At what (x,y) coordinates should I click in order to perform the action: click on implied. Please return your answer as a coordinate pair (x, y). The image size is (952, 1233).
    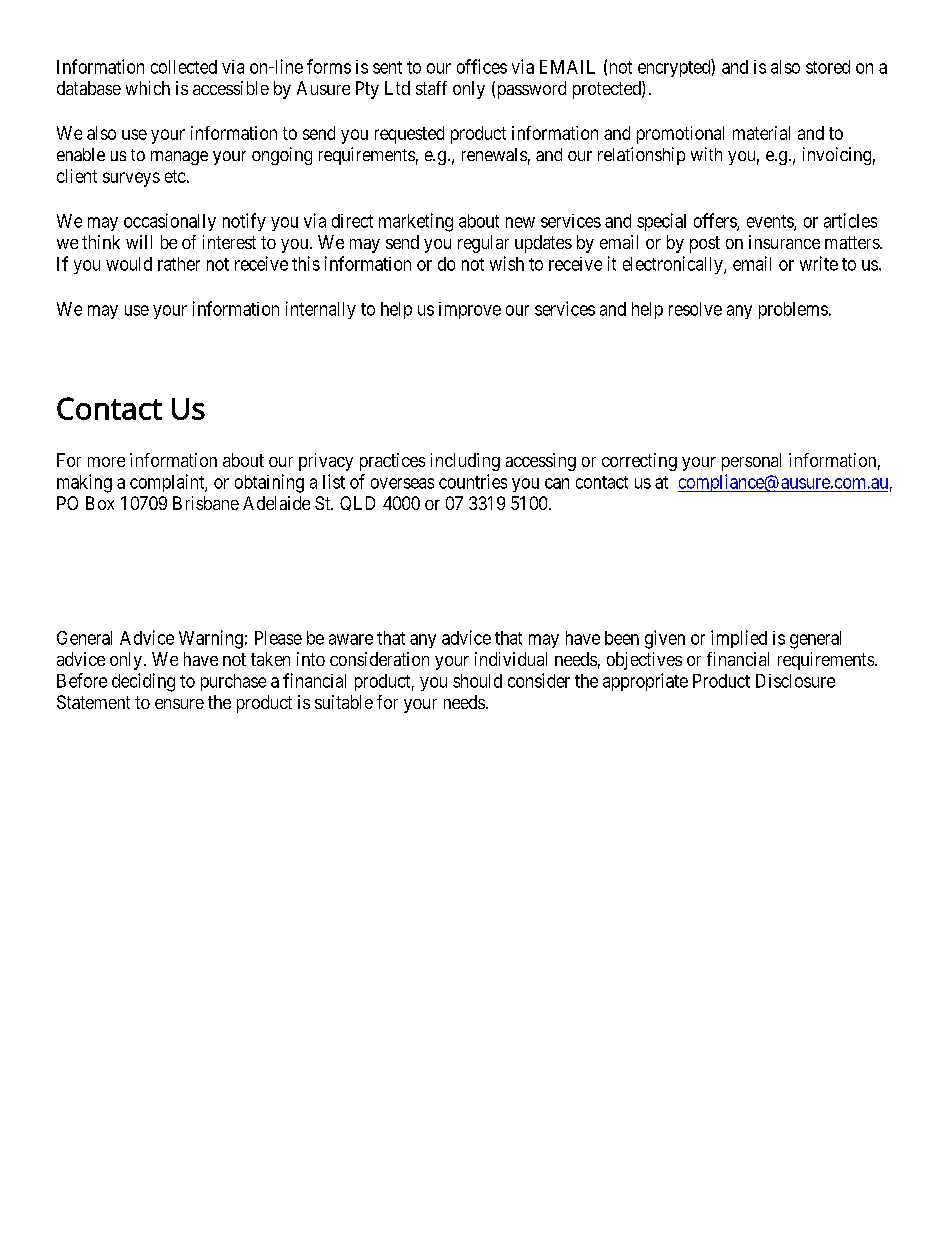
    Looking at the image, I should click on (739, 639).
